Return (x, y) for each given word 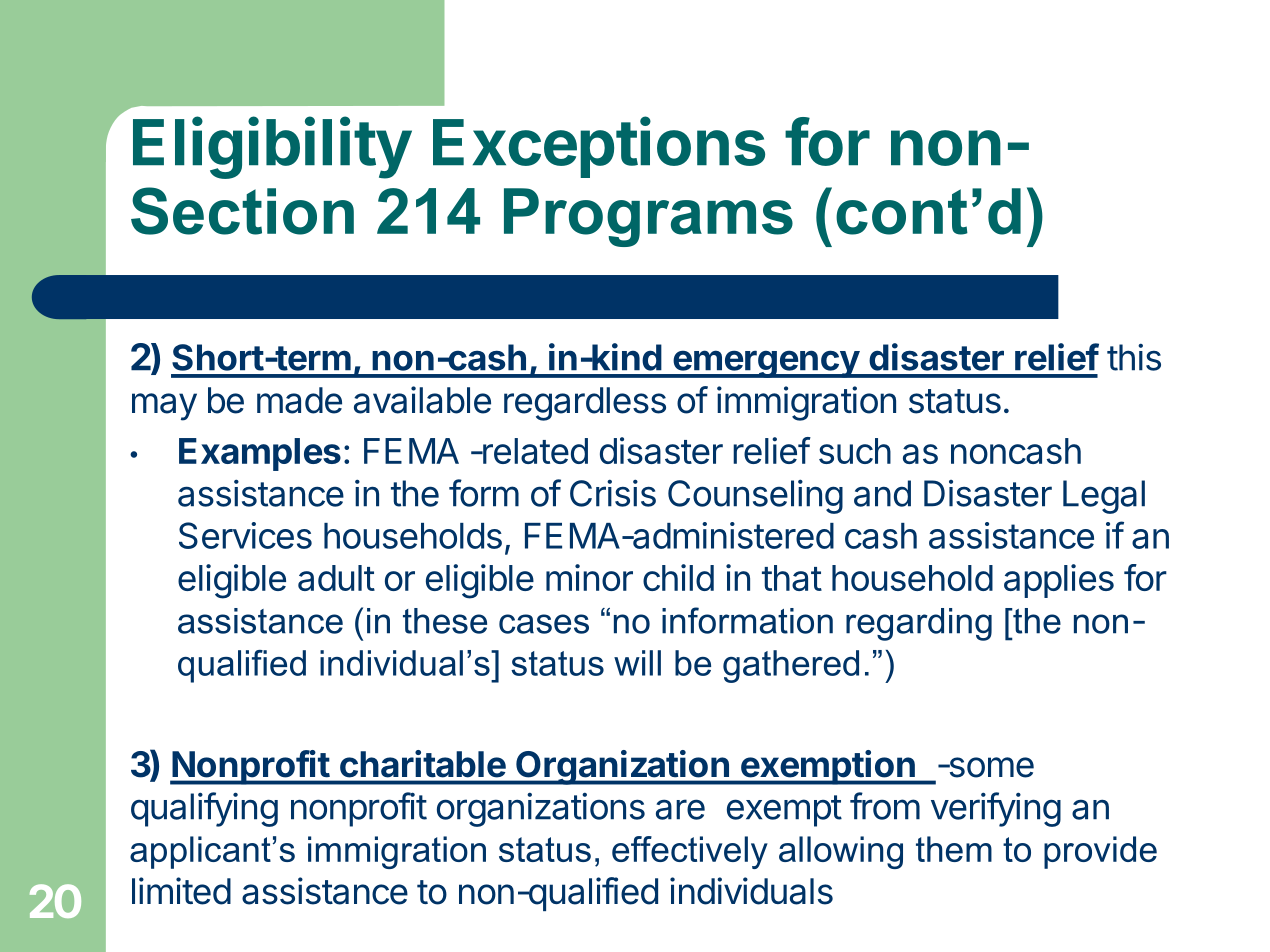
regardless (585, 404)
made (299, 400)
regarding (919, 624)
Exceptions (599, 147)
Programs (648, 217)
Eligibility (272, 148)
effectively (690, 852)
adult (336, 578)
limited (181, 891)
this (1134, 357)
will (637, 663)
